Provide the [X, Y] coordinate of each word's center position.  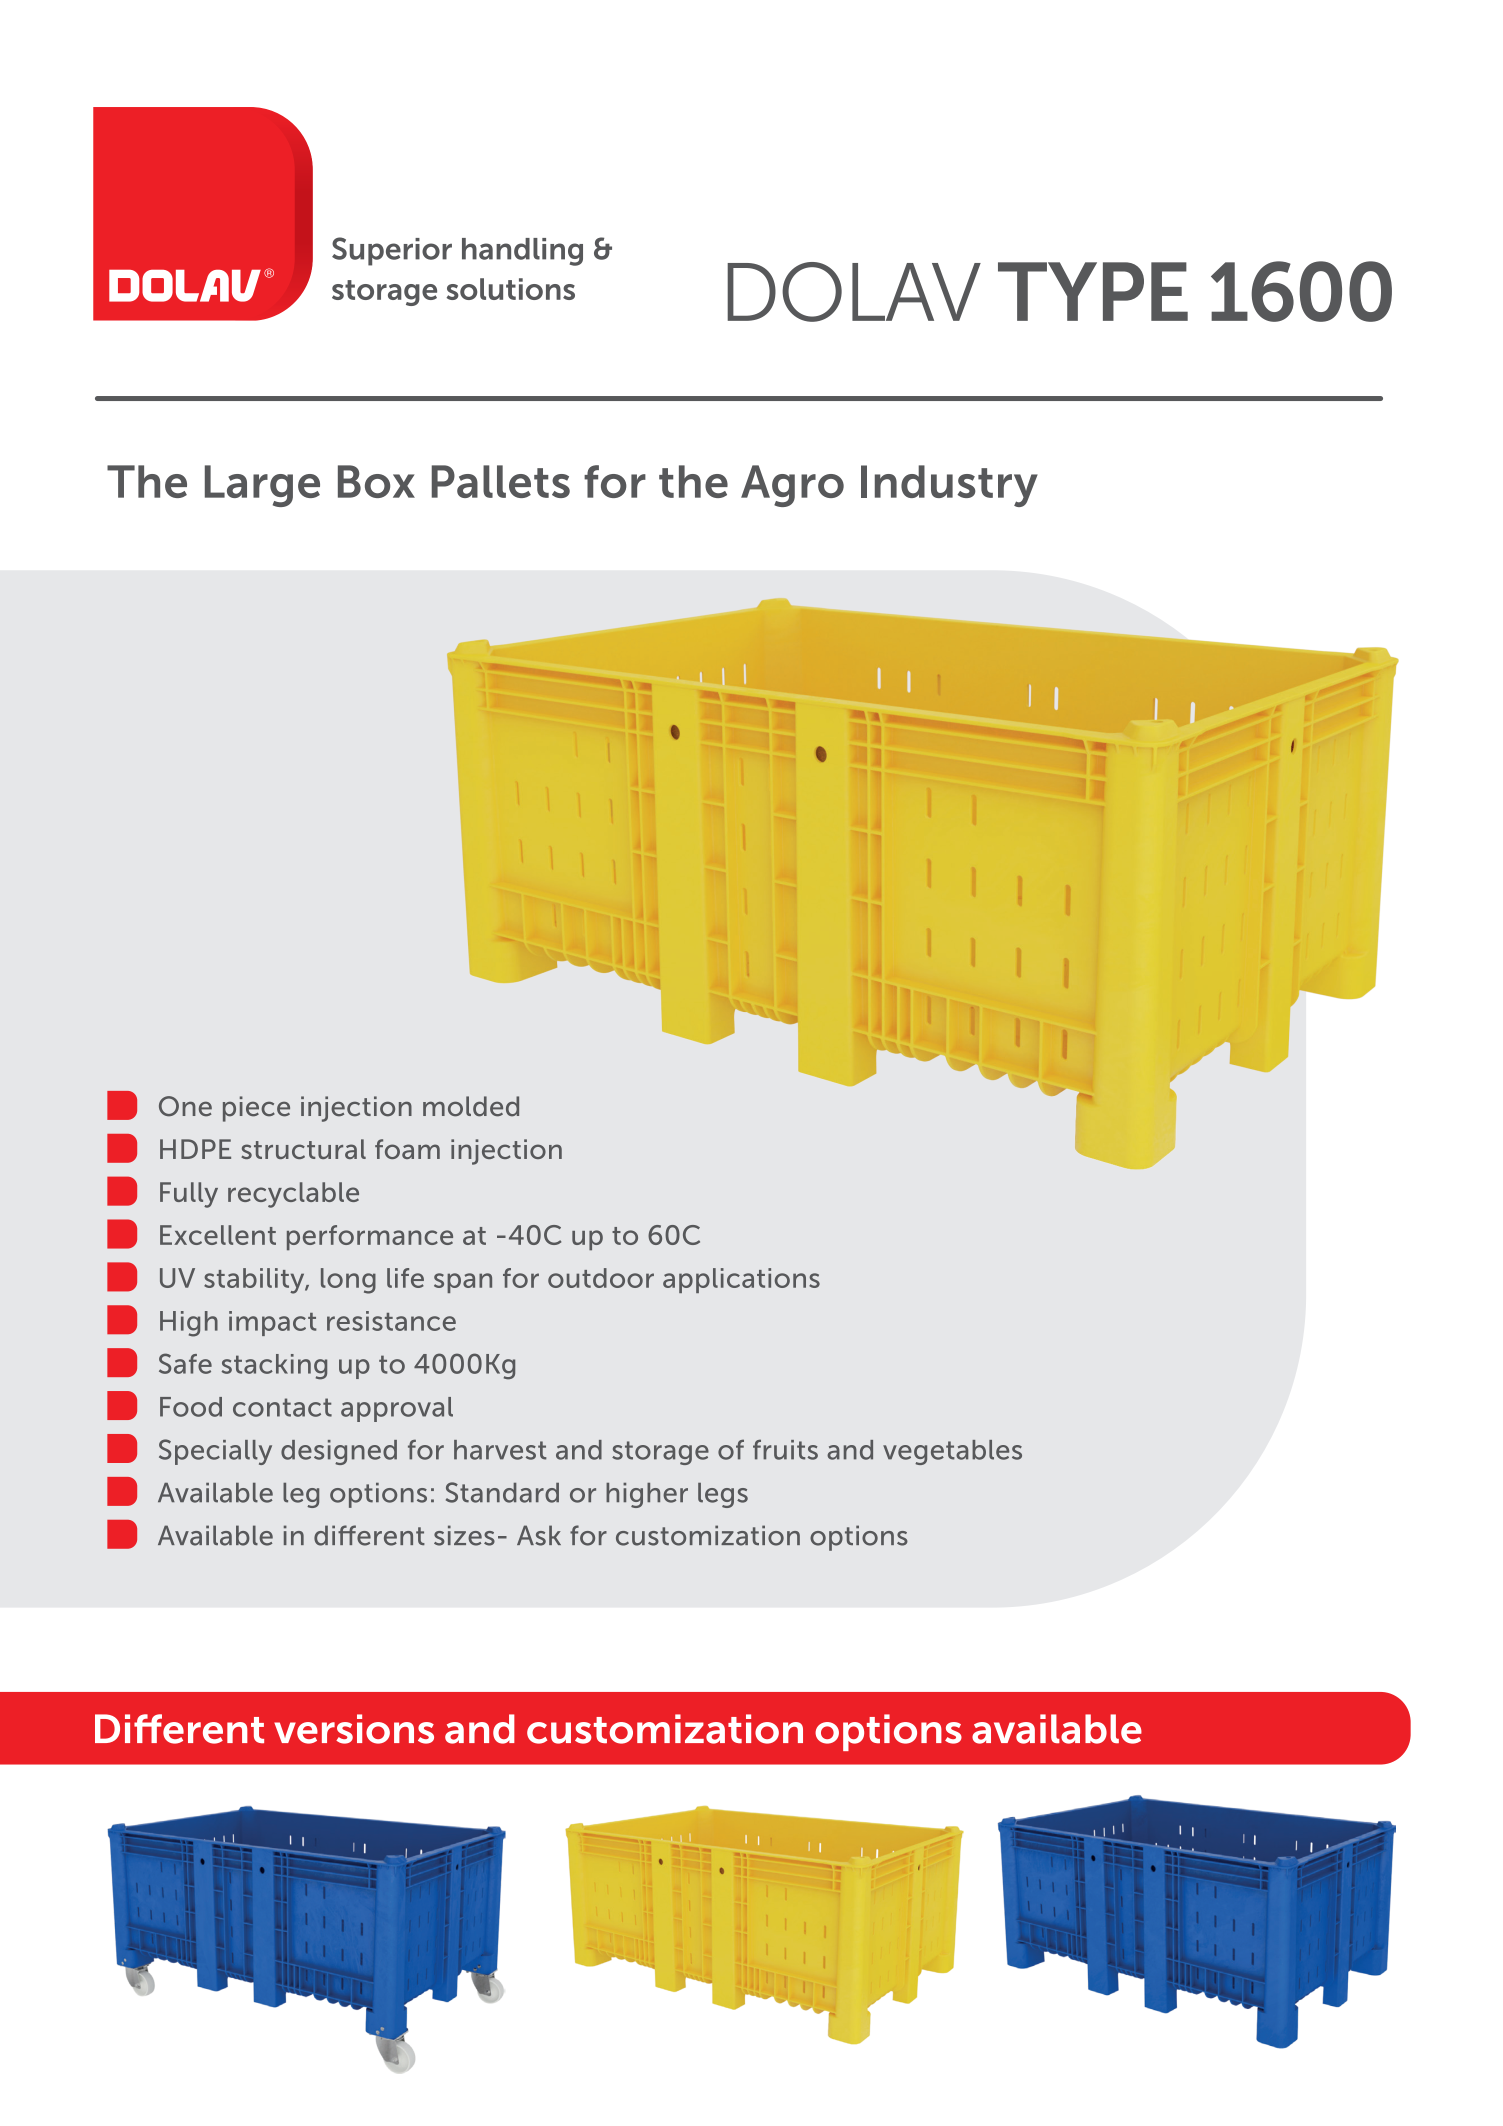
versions [354, 1729]
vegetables [952, 1452]
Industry [949, 486]
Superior [392, 251]
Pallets [501, 481]
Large [262, 486]
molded [471, 1106]
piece [256, 1109]
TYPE [1093, 291]
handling [522, 252]
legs [723, 1495]
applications [741, 1280]
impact [273, 1323]
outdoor [601, 1278]
